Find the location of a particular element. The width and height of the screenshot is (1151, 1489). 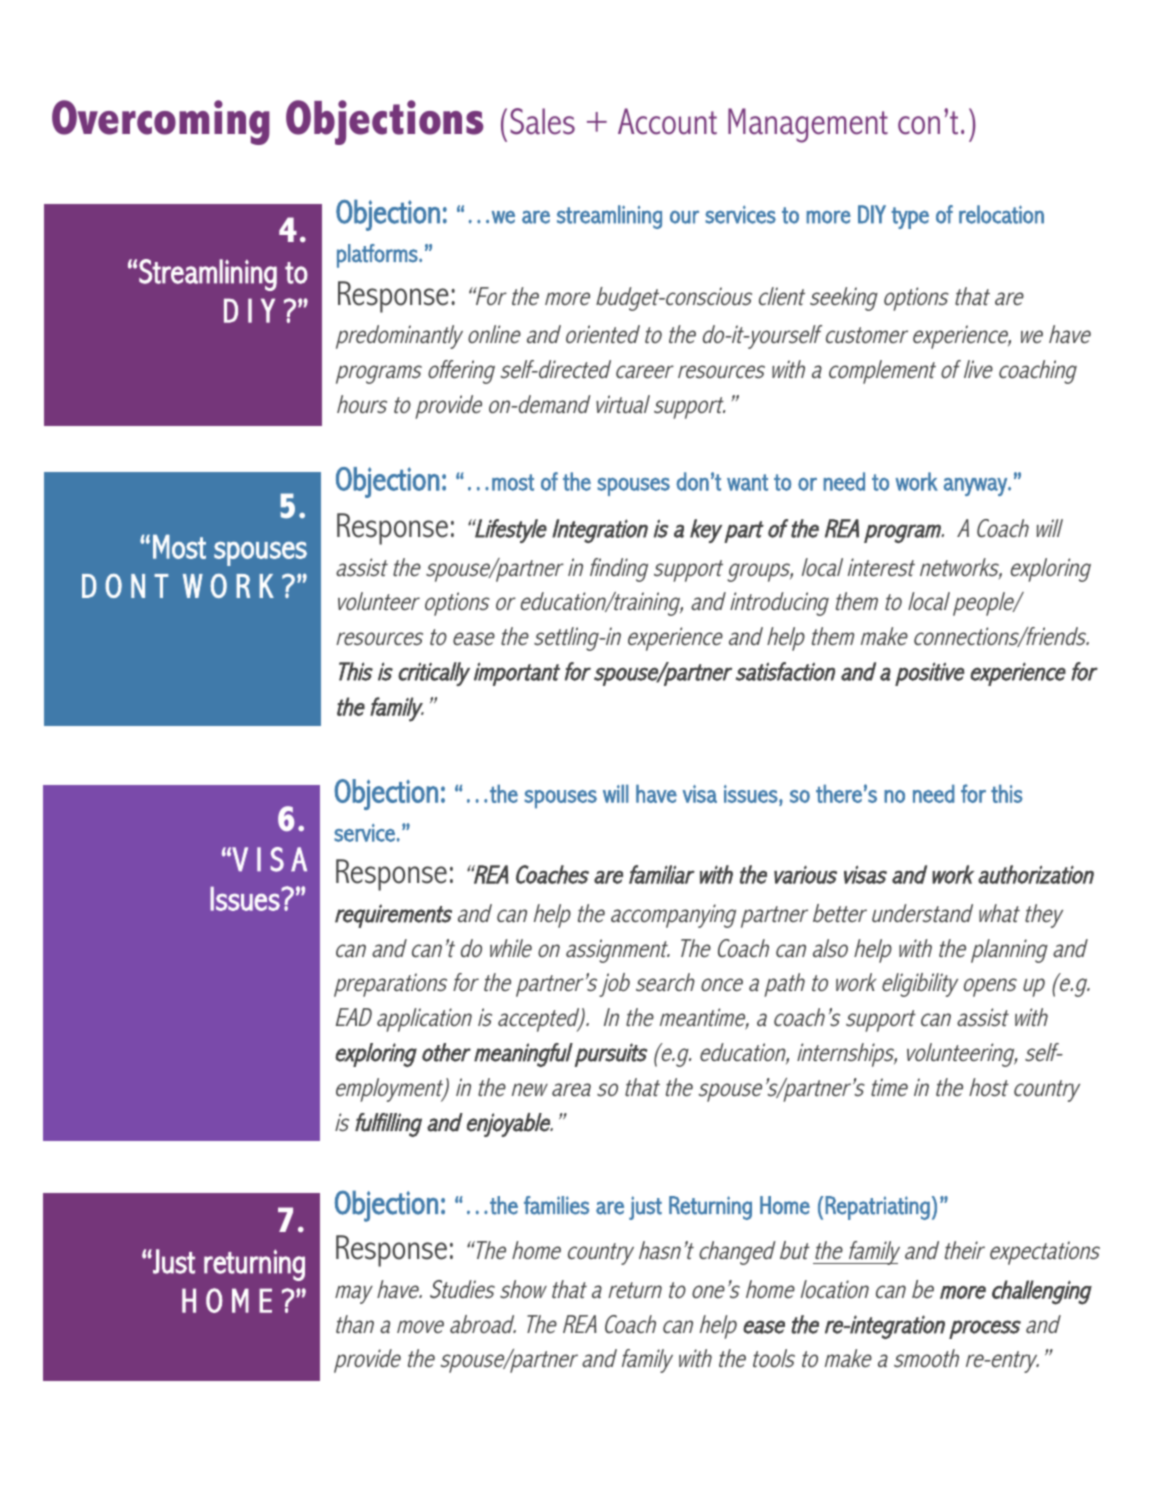

Management is located at coordinates (808, 125).
